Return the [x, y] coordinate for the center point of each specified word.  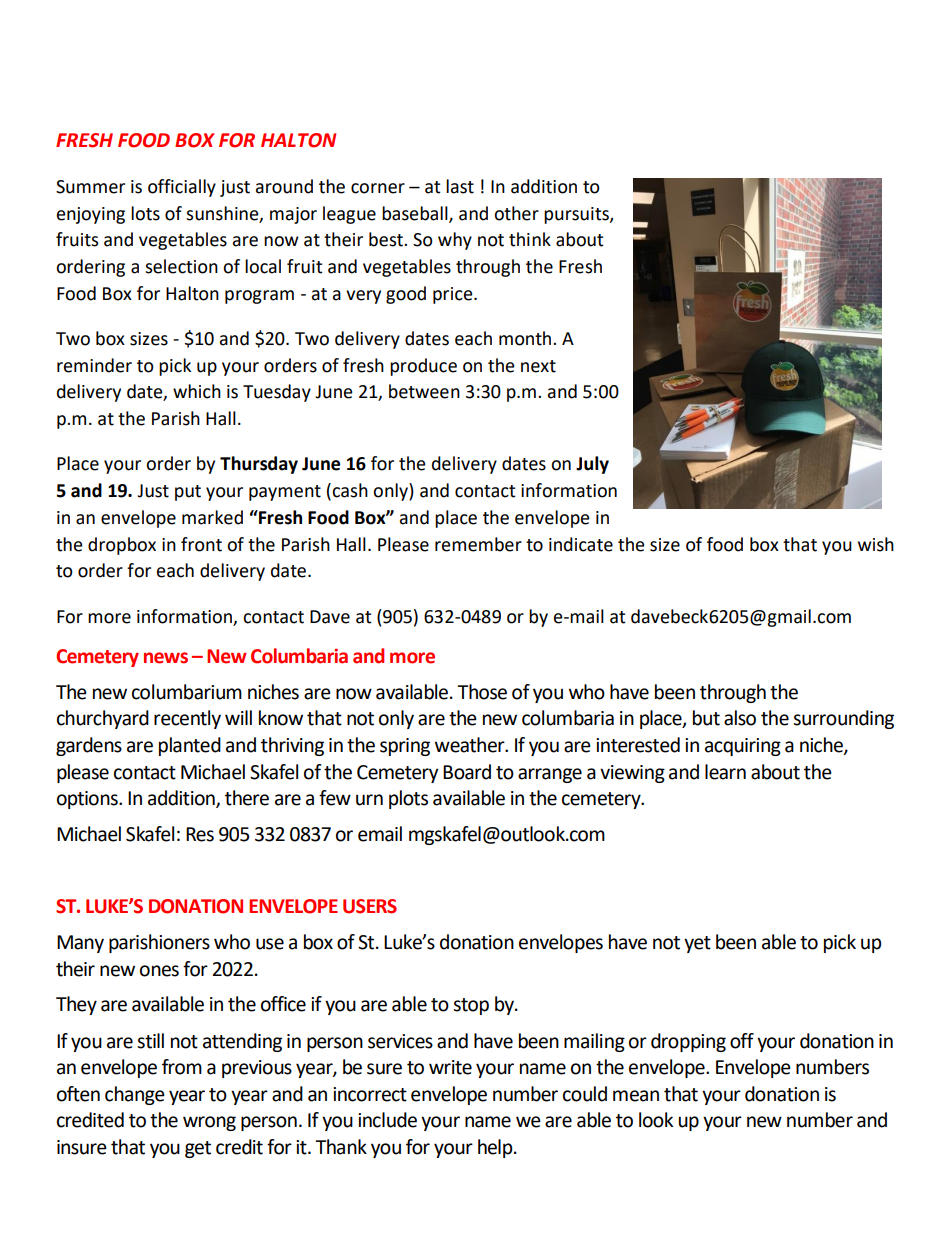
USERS [370, 906]
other [516, 213]
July [592, 465]
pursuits [577, 215]
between [424, 391]
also [740, 718]
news [166, 658]
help [496, 1148]
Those [482, 692]
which [197, 391]
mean [636, 1096]
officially [182, 188]
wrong [209, 1123]
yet [697, 944]
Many [80, 944]
